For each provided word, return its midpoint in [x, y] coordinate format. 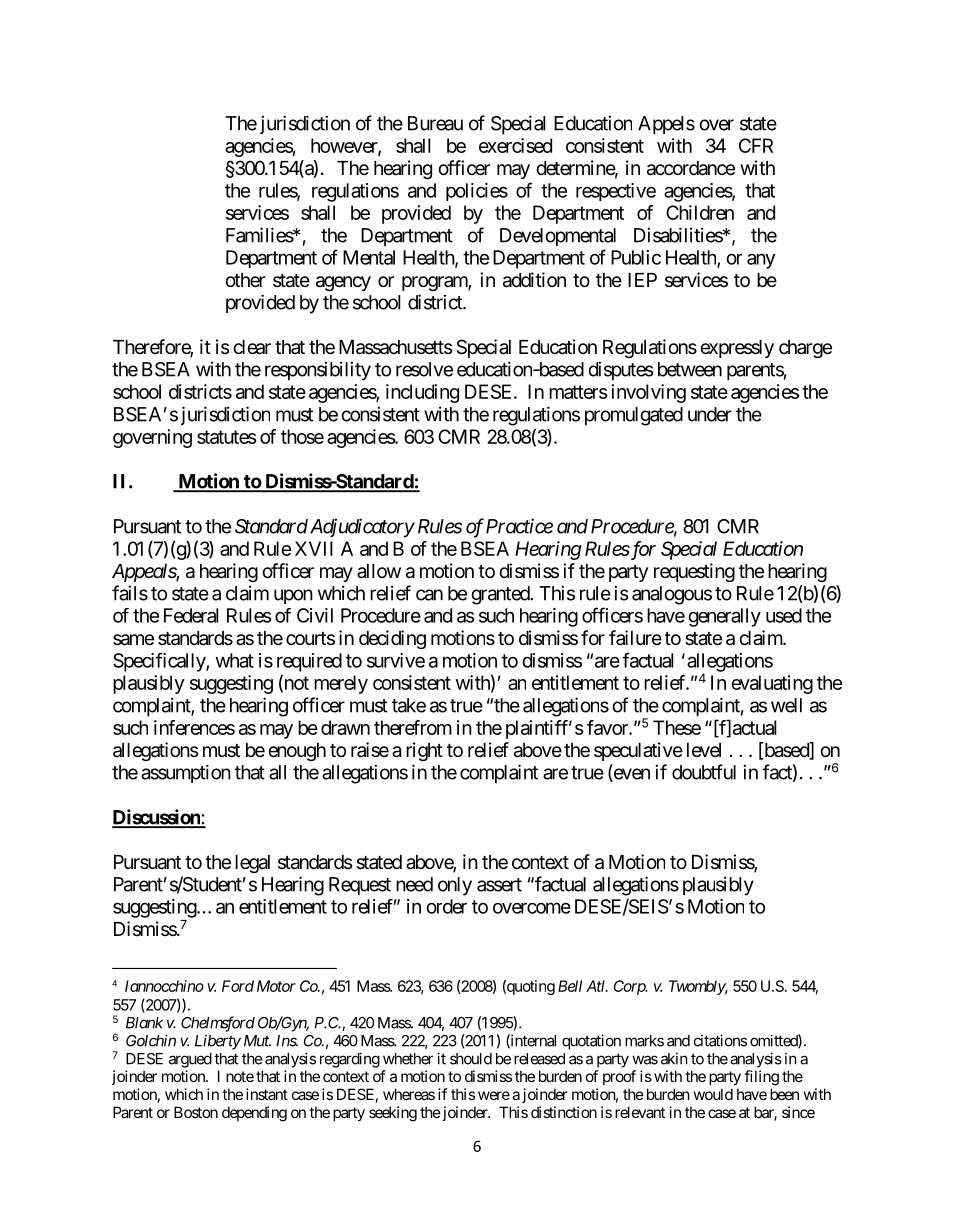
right [424, 751]
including [422, 393]
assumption [186, 773]
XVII [314, 548]
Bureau [435, 123]
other [245, 280]
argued [190, 1060]
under [710, 414]
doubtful [704, 772]
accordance [691, 168]
